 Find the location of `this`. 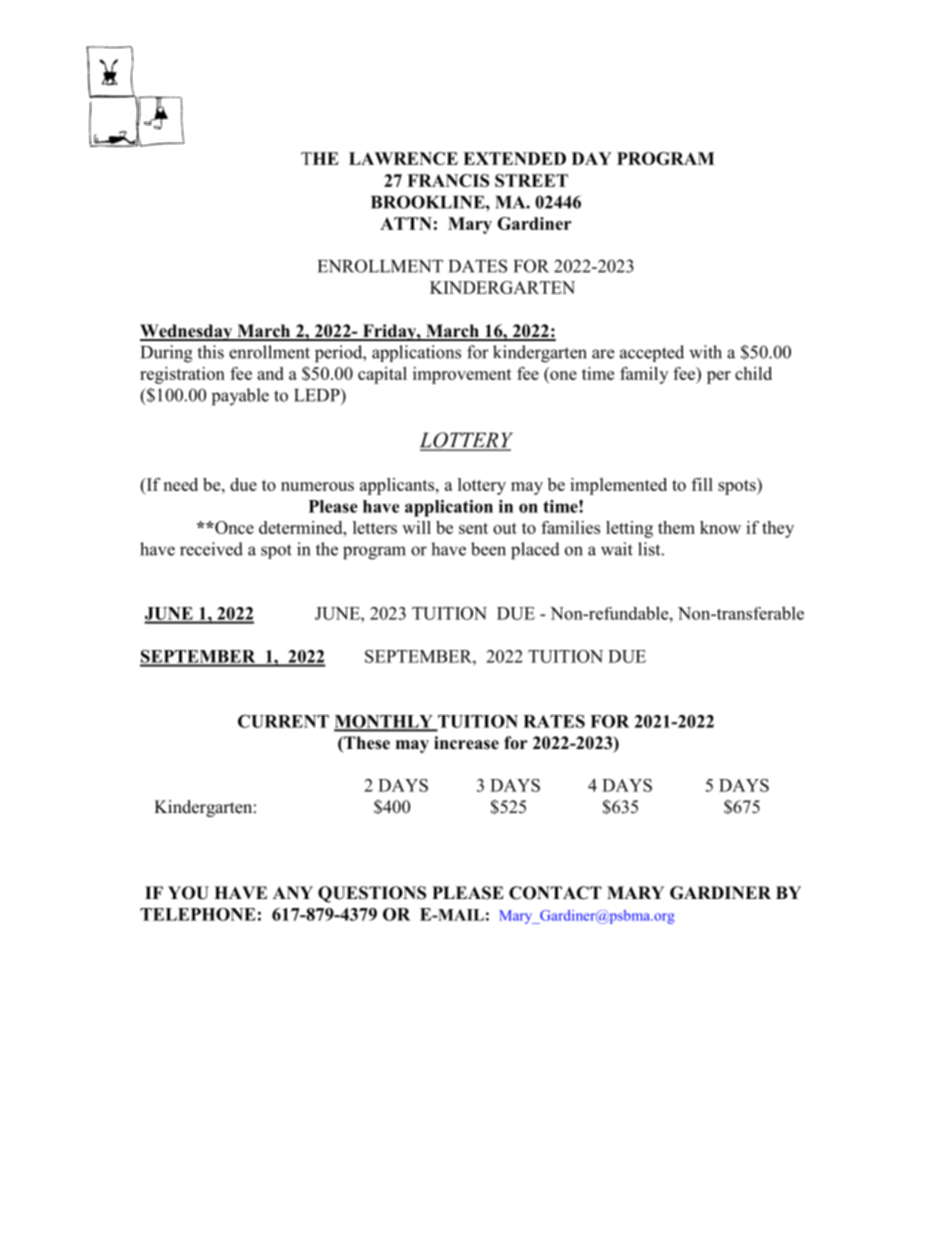

this is located at coordinates (210, 352).
